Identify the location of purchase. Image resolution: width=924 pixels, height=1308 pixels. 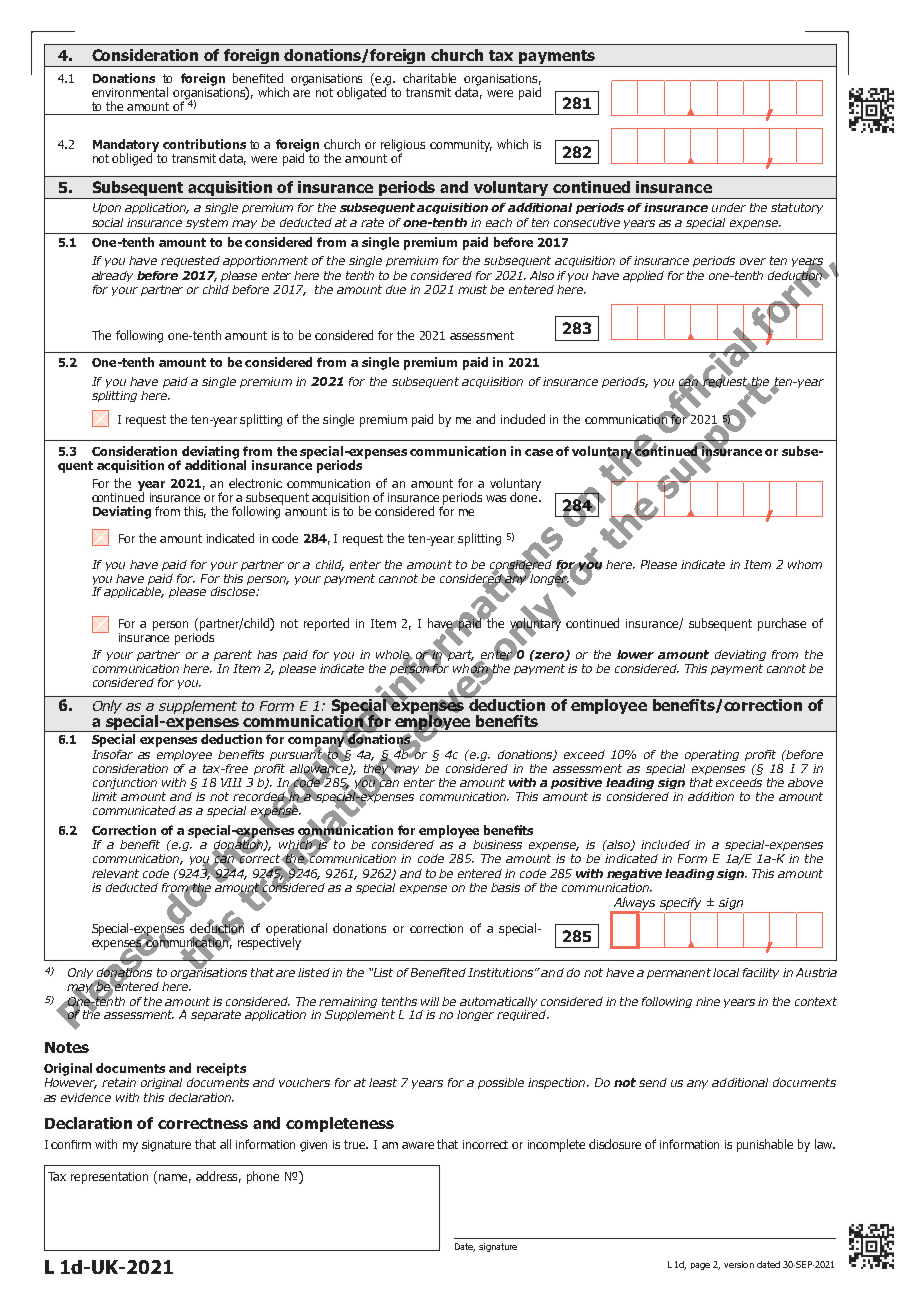
(782, 624).
